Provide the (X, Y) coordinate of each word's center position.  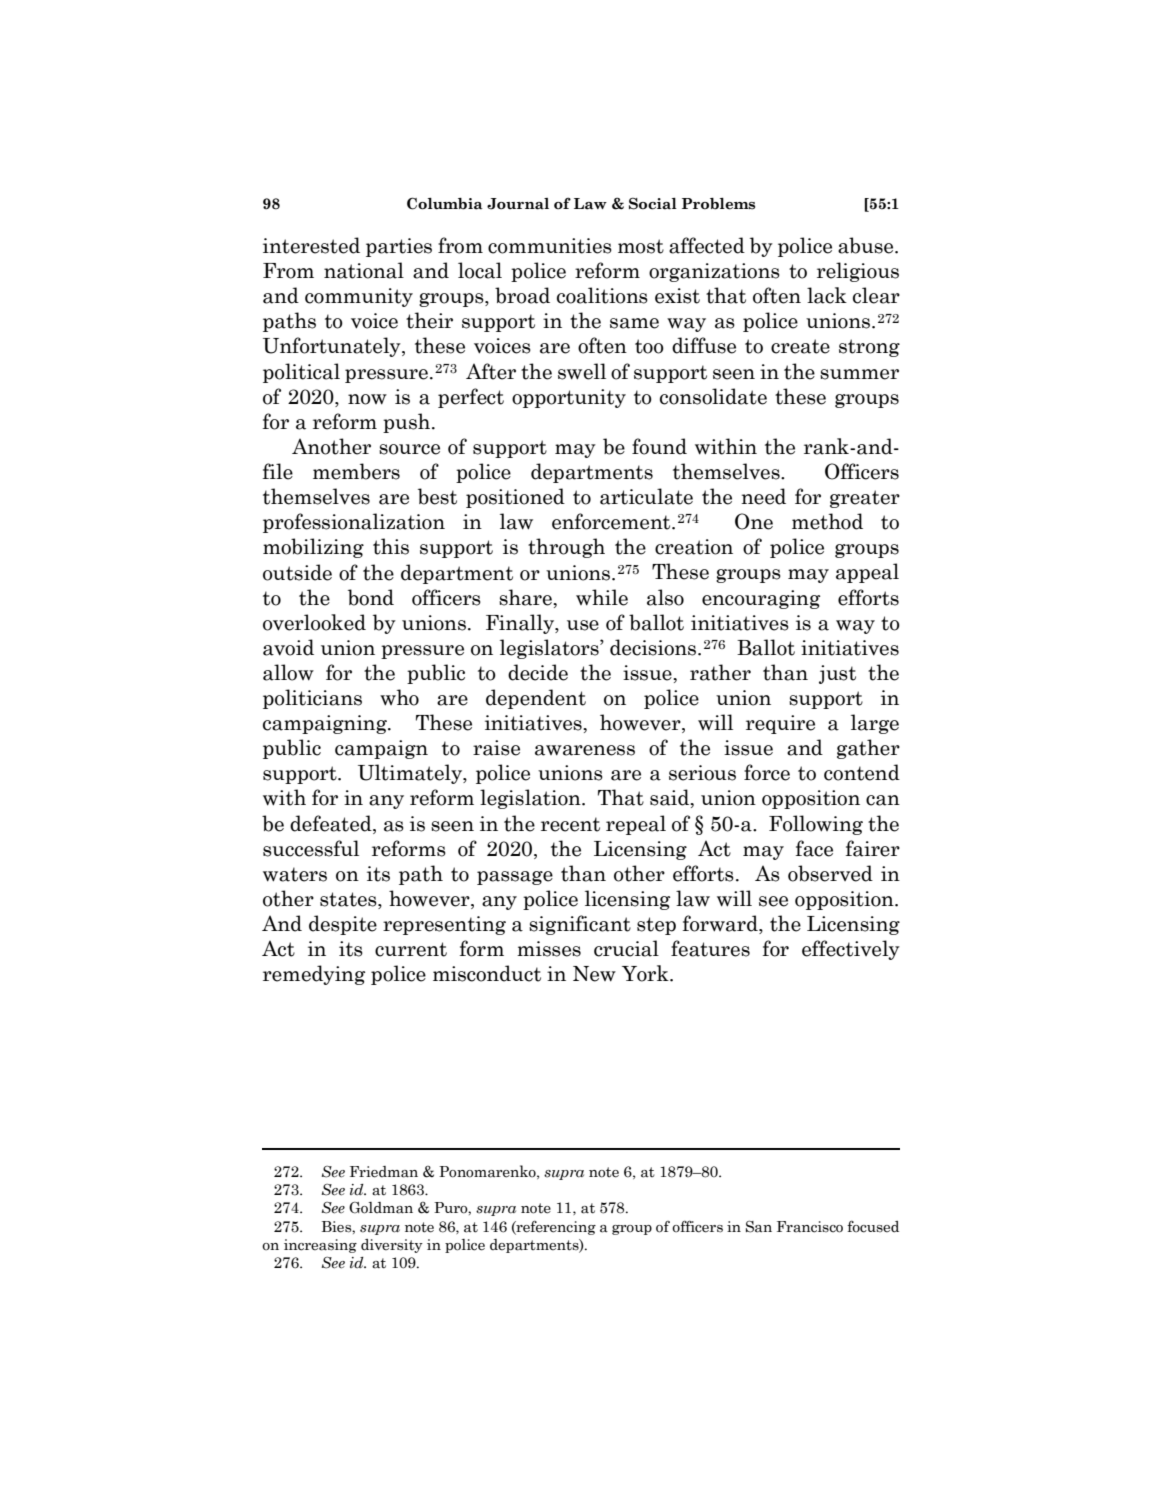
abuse (867, 245)
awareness (585, 750)
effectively (851, 950)
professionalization (354, 523)
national (364, 270)
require (780, 724)
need (763, 496)
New (594, 974)
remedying (314, 975)
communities (550, 246)
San (759, 1226)
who (399, 697)
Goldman (381, 1208)
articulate (646, 496)
